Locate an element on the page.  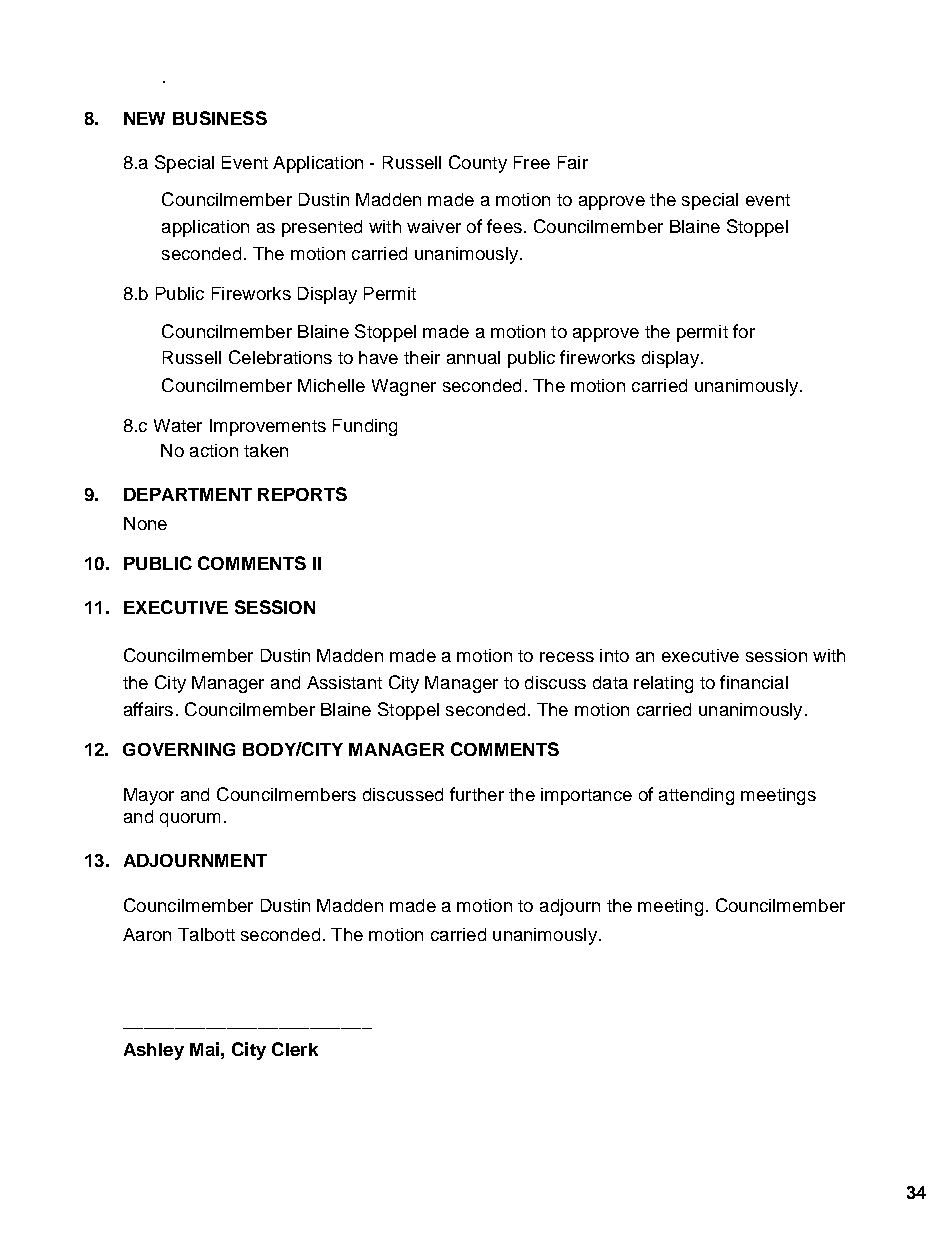
Celebrations is located at coordinates (280, 357).
